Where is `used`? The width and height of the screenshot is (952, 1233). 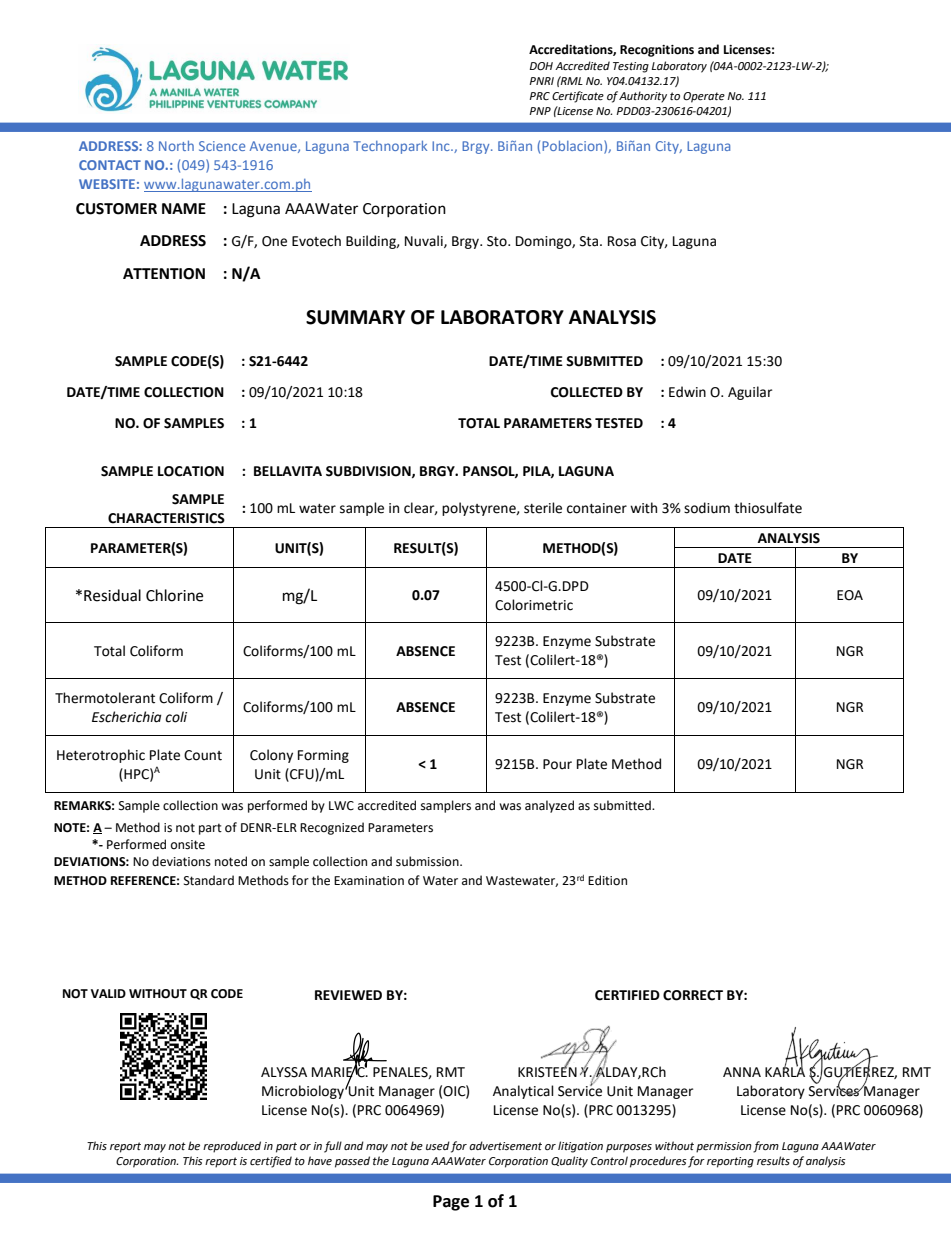 used is located at coordinates (438, 1146).
